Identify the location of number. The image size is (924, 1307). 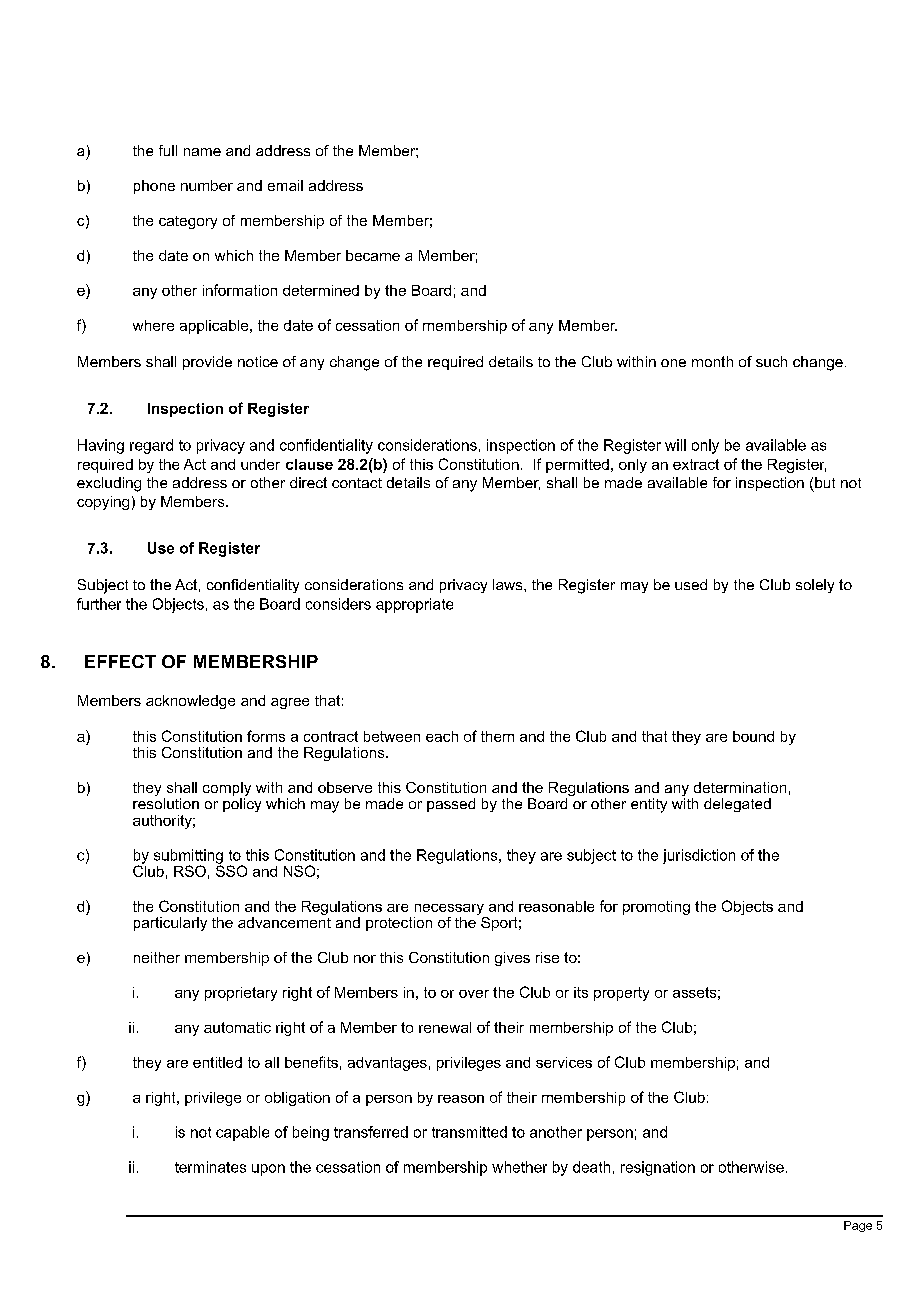
(207, 185).
